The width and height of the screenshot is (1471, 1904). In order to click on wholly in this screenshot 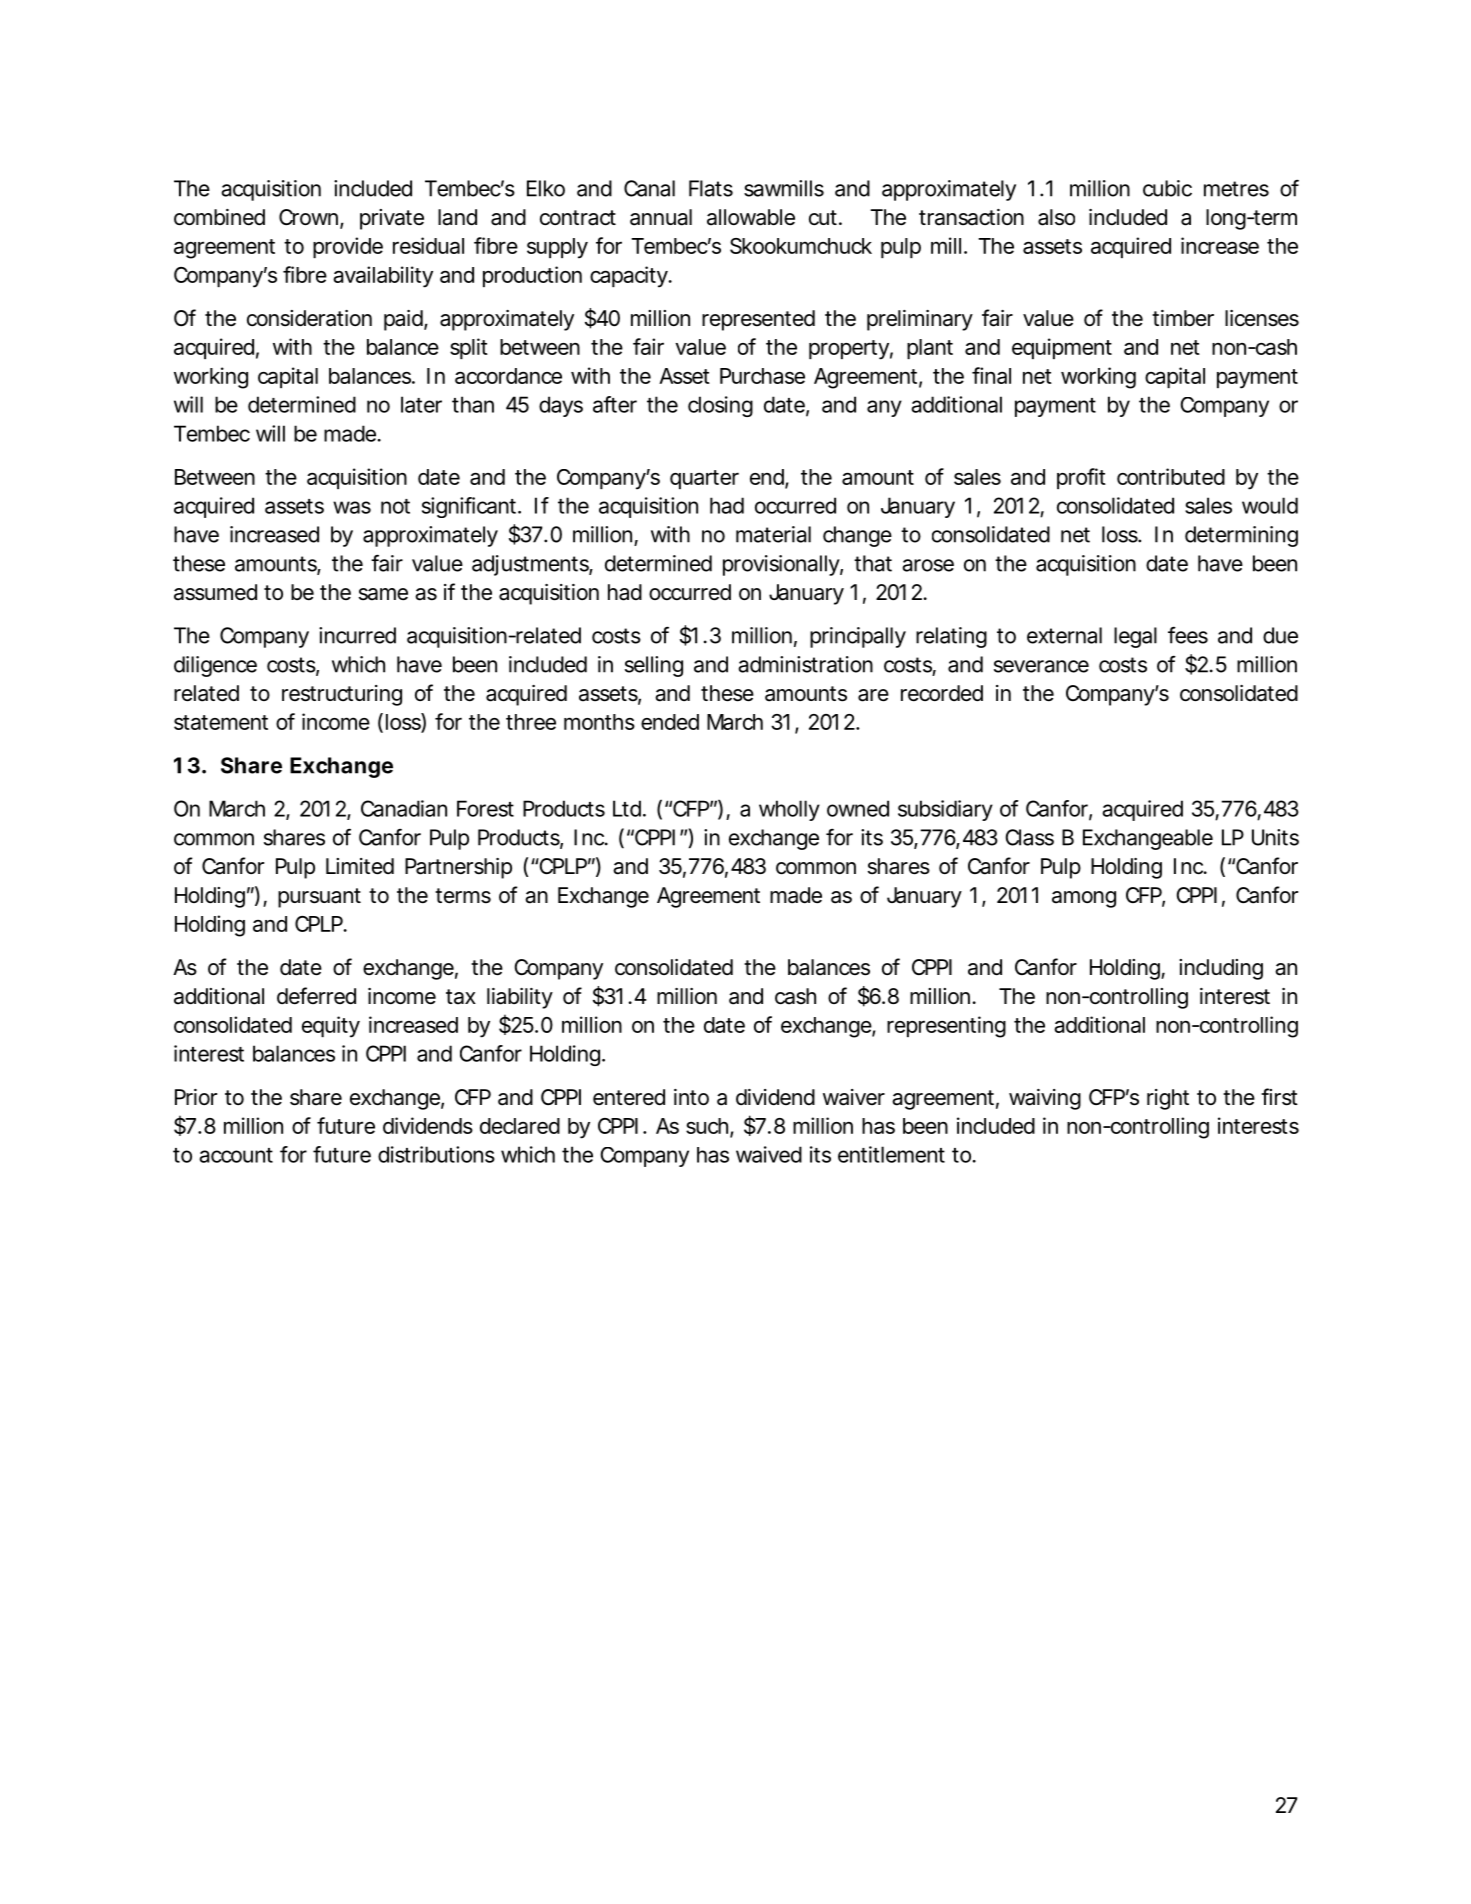, I will do `click(789, 810)`.
